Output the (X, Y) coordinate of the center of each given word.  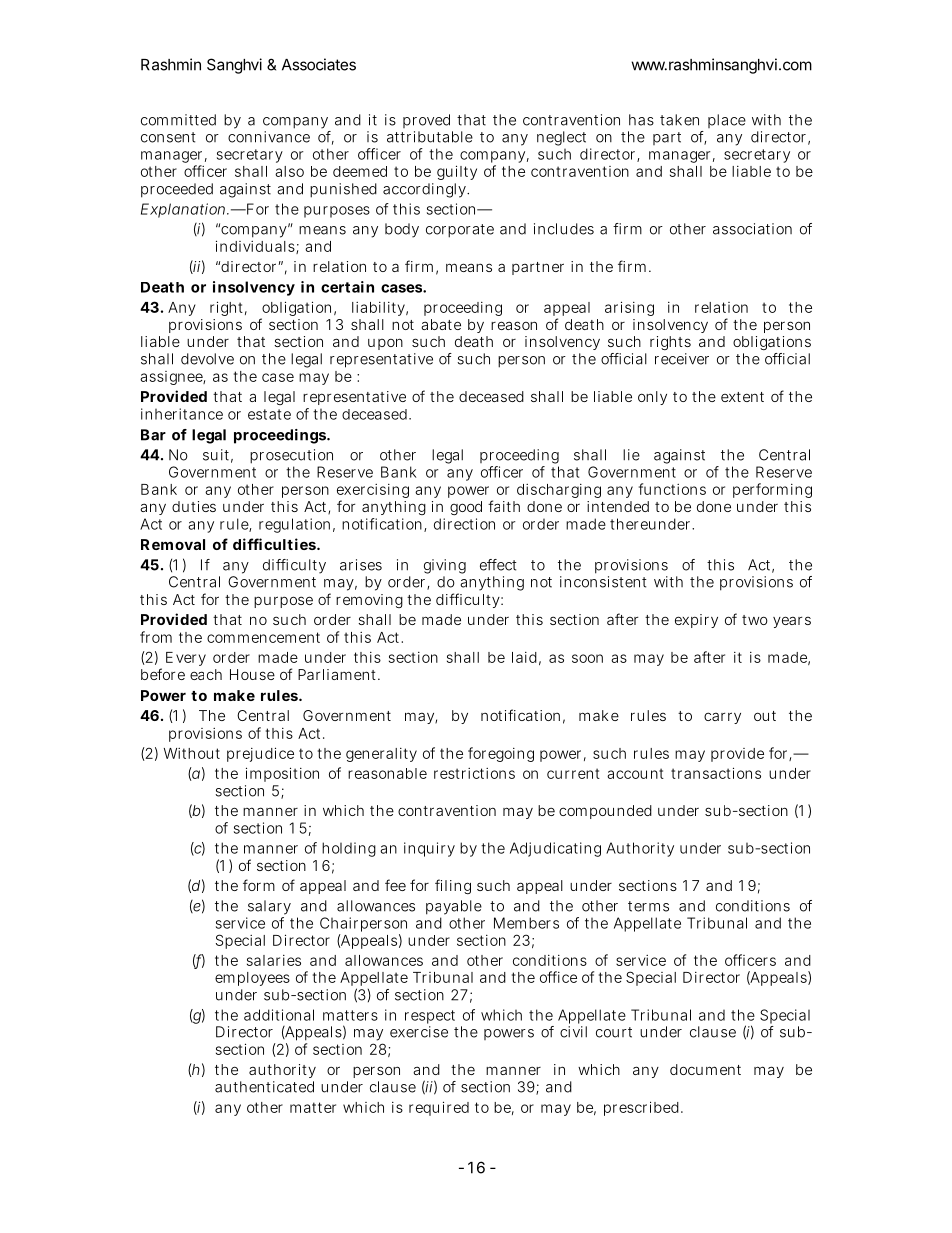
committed (178, 120)
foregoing (501, 754)
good (466, 508)
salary (268, 909)
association (752, 229)
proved (426, 121)
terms (648, 906)
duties (194, 506)
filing (453, 886)
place (727, 121)
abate (441, 324)
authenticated (264, 1087)
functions (672, 489)
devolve (207, 359)
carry (722, 718)
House (252, 674)
